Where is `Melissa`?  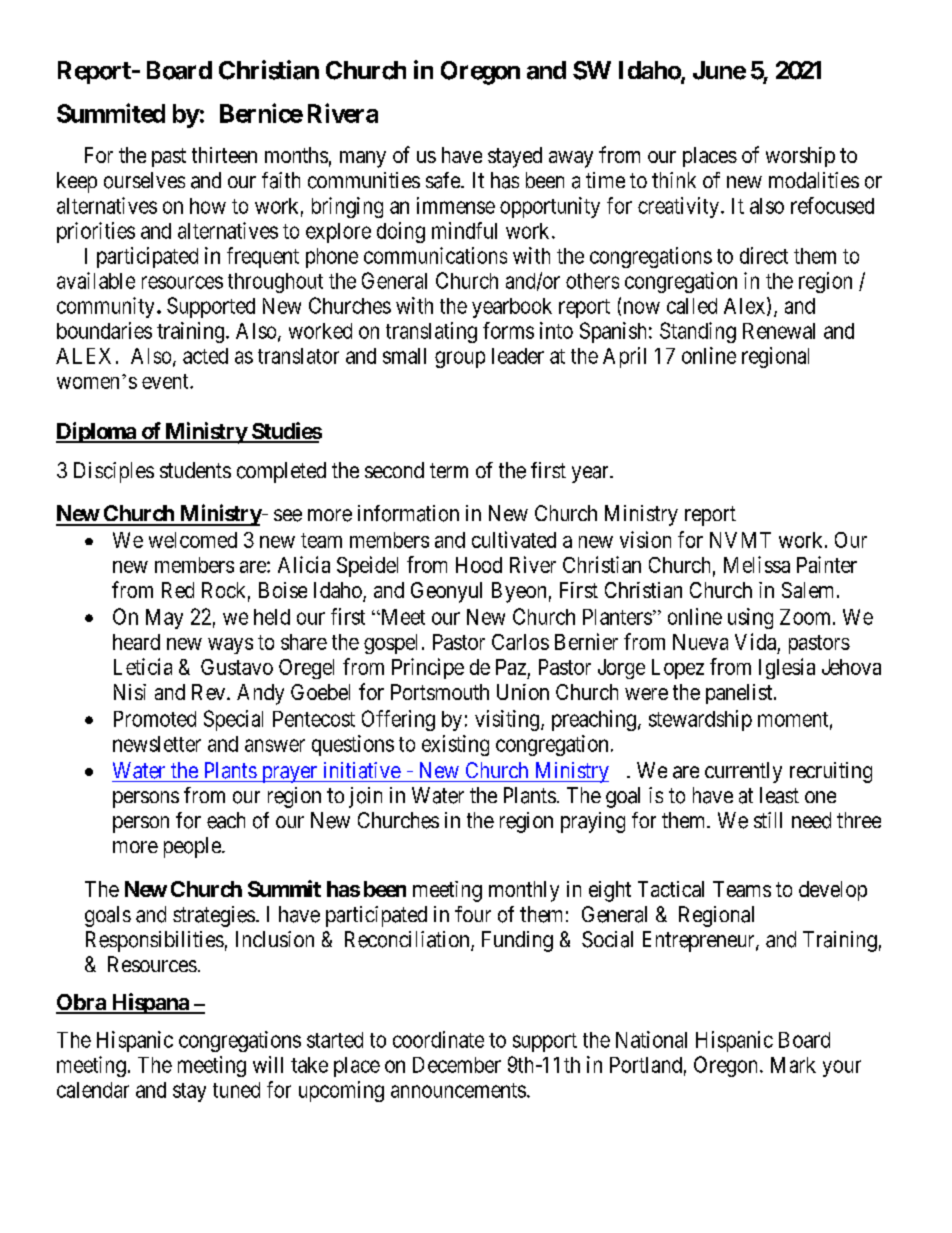
Melissa is located at coordinates (757, 564).
